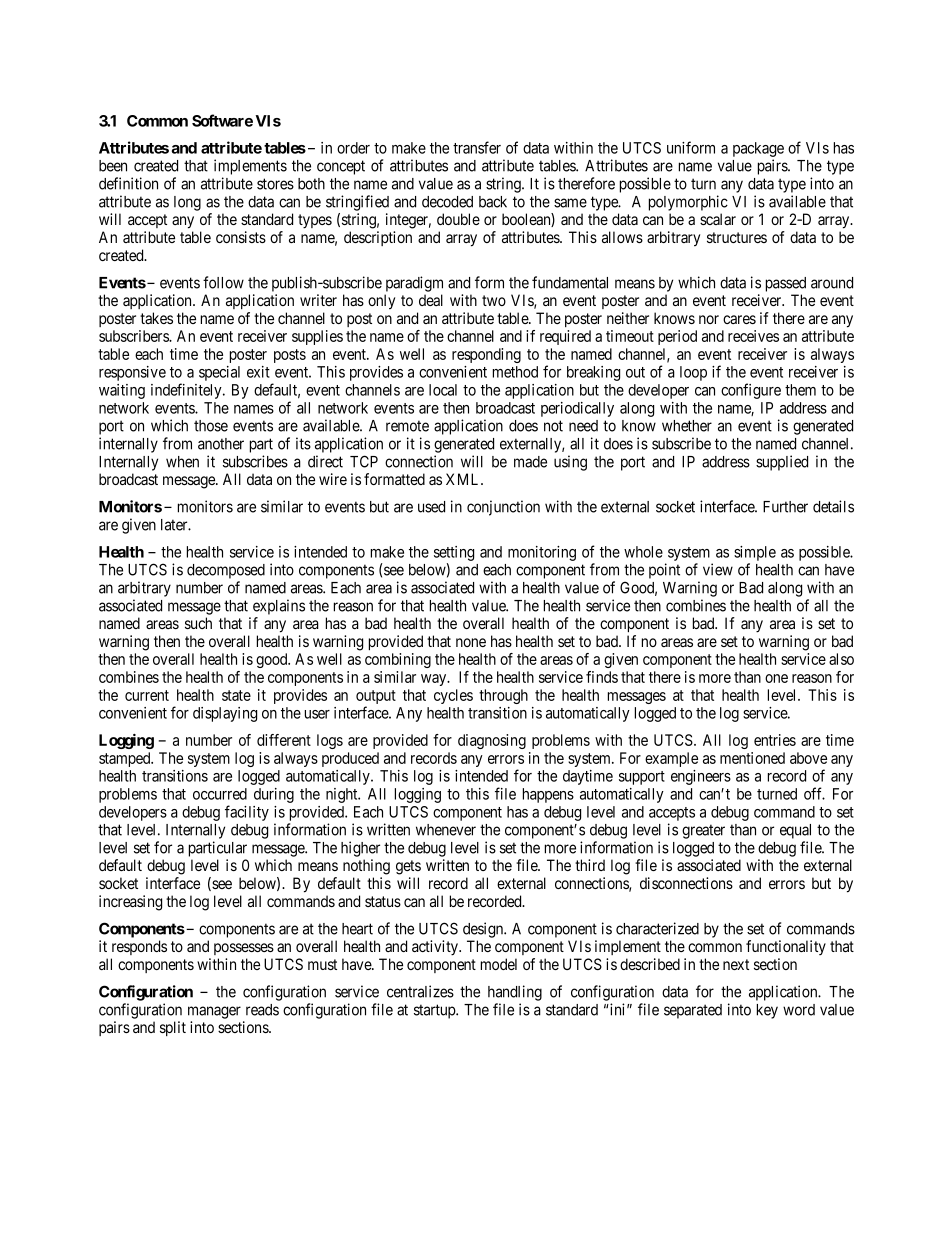 The image size is (952, 1233). What do you see at coordinates (453, 696) in the image?
I see `cycles` at bounding box center [453, 696].
